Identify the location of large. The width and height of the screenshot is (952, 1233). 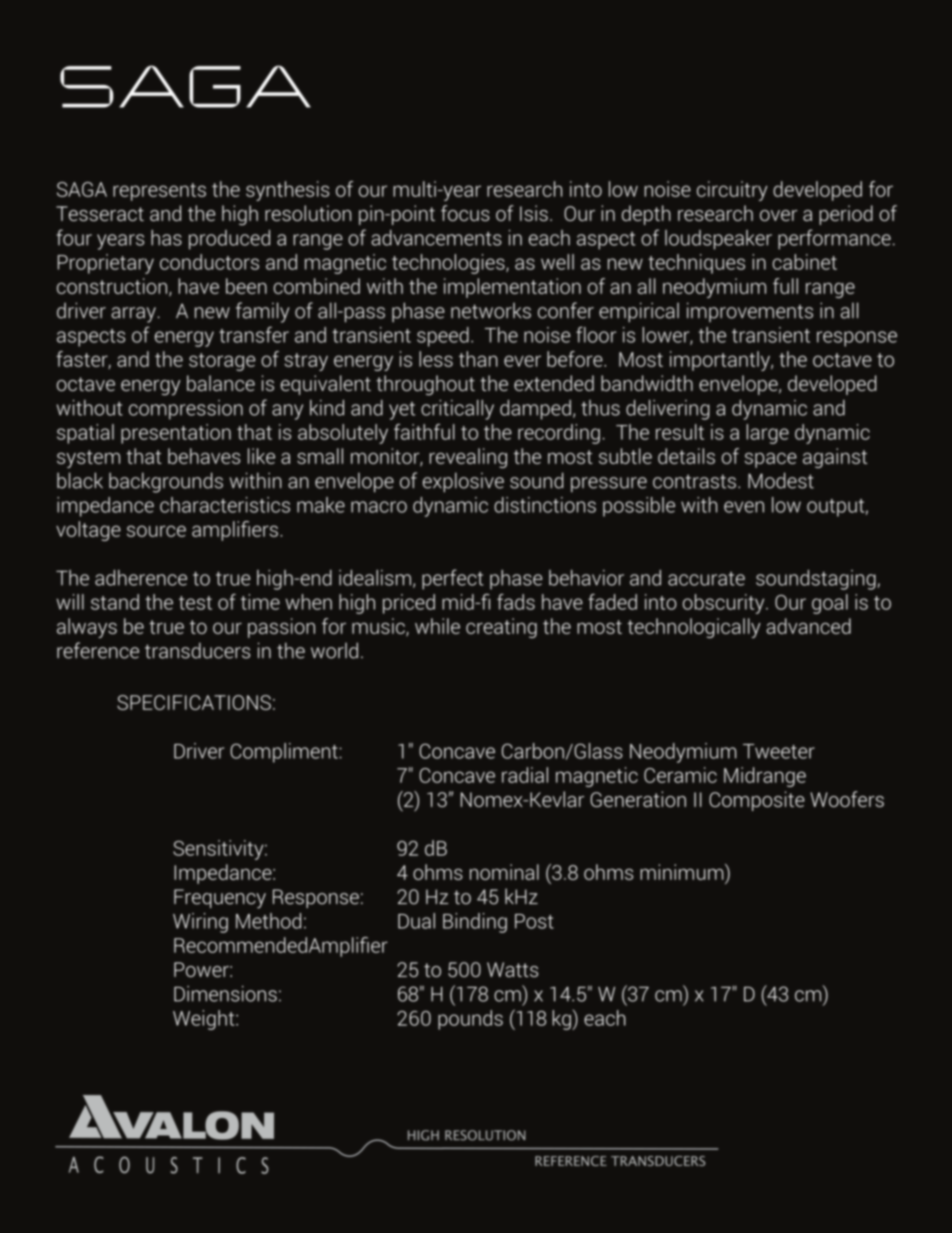
(767, 434).
